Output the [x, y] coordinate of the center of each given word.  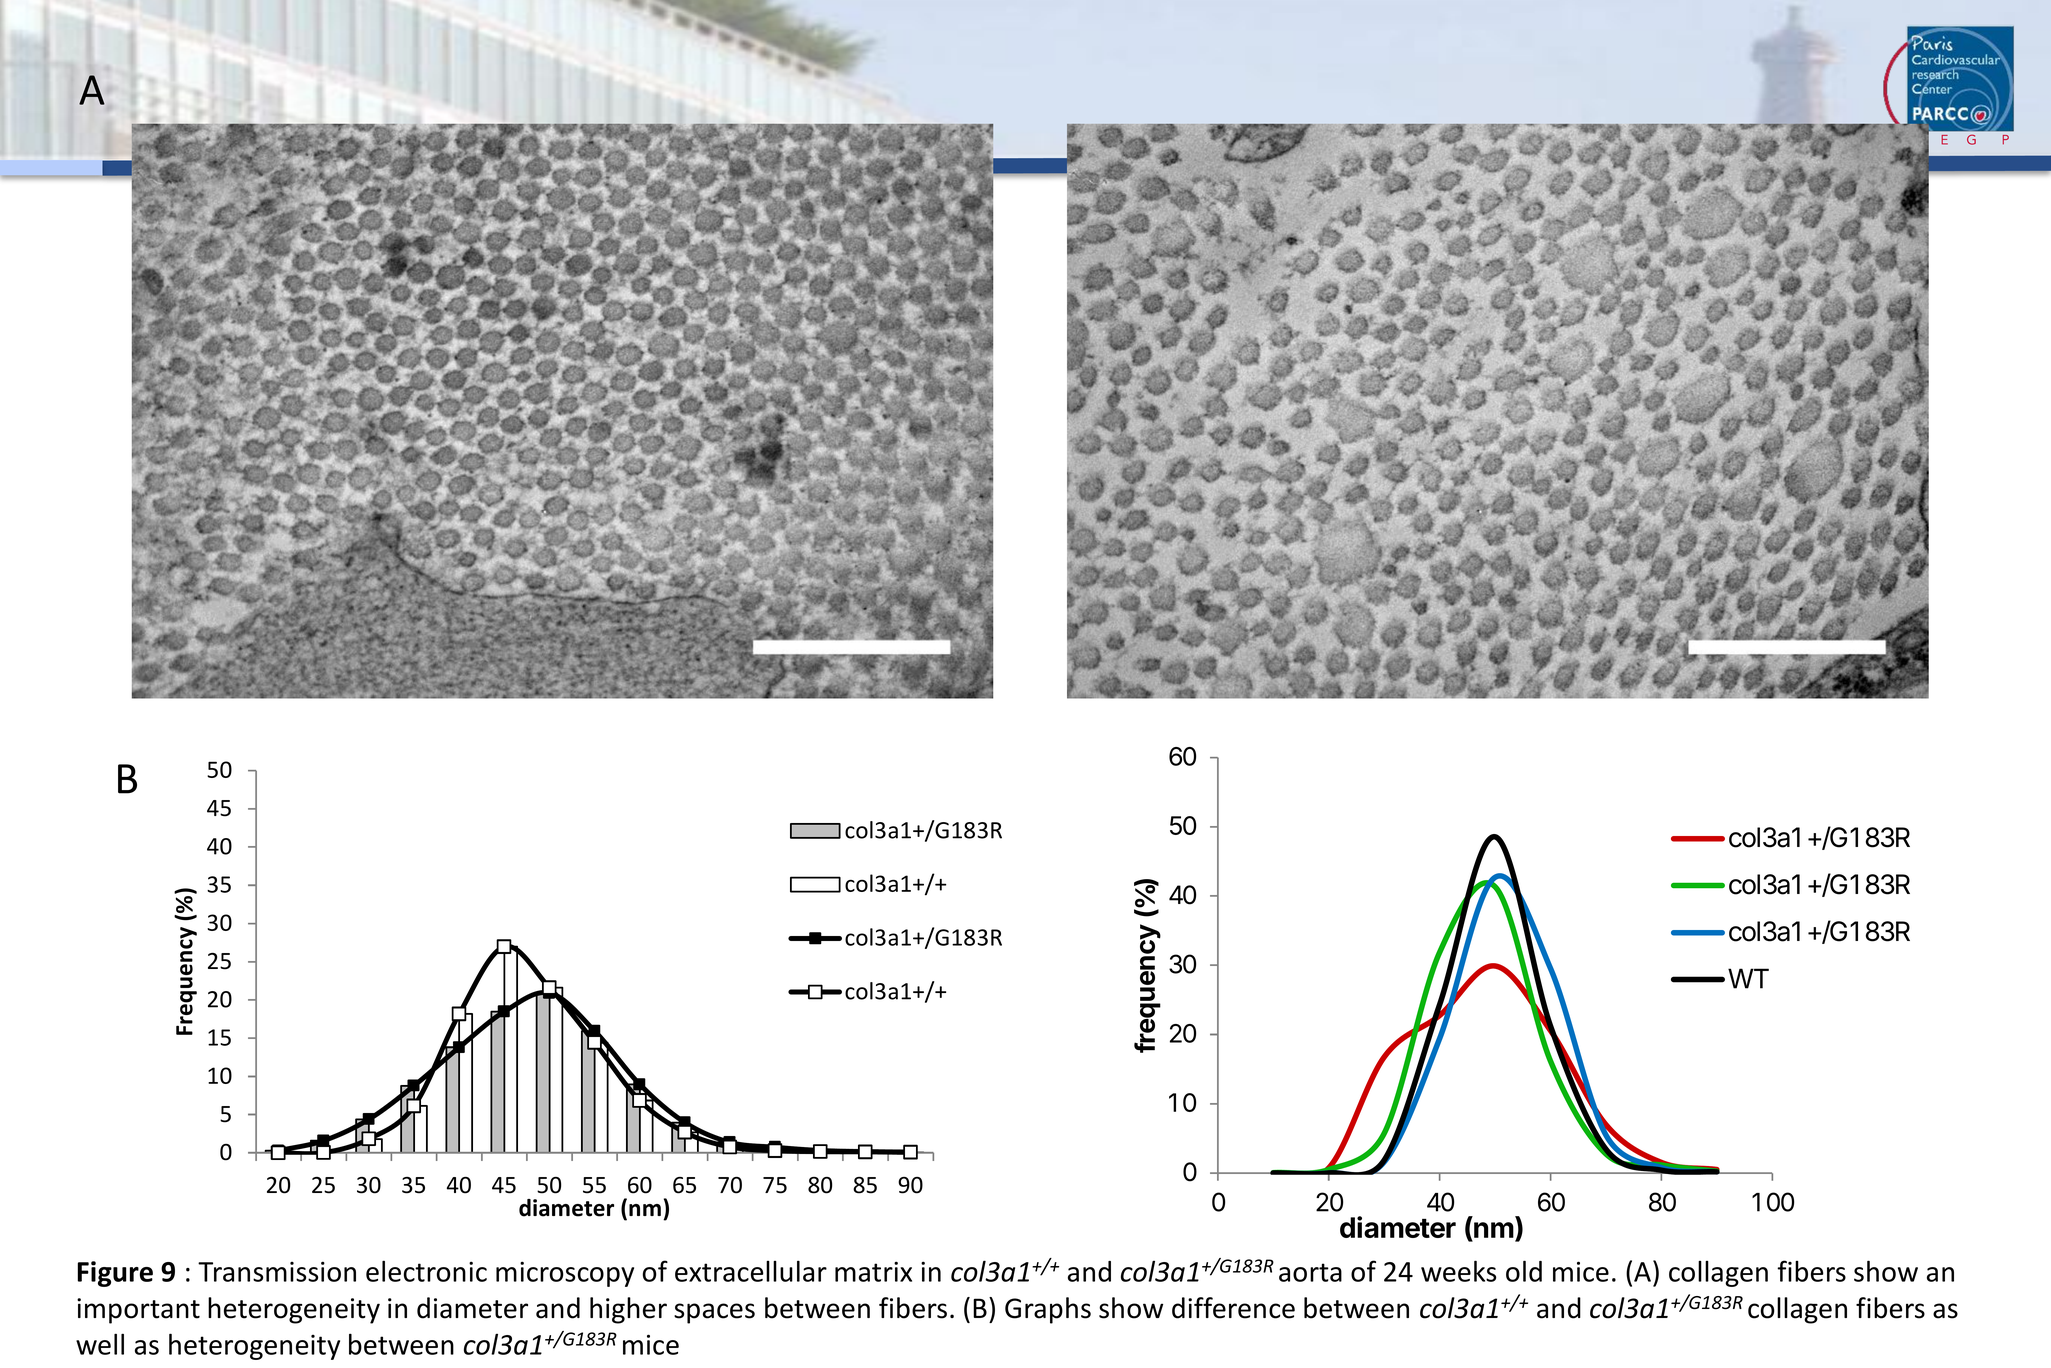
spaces [714, 1313]
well [100, 1344]
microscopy [565, 1274]
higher [628, 1310]
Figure [115, 1274]
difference [1233, 1308]
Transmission [277, 1271]
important [138, 1311]
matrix [873, 1271]
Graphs [1048, 1310]
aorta [1310, 1272]
